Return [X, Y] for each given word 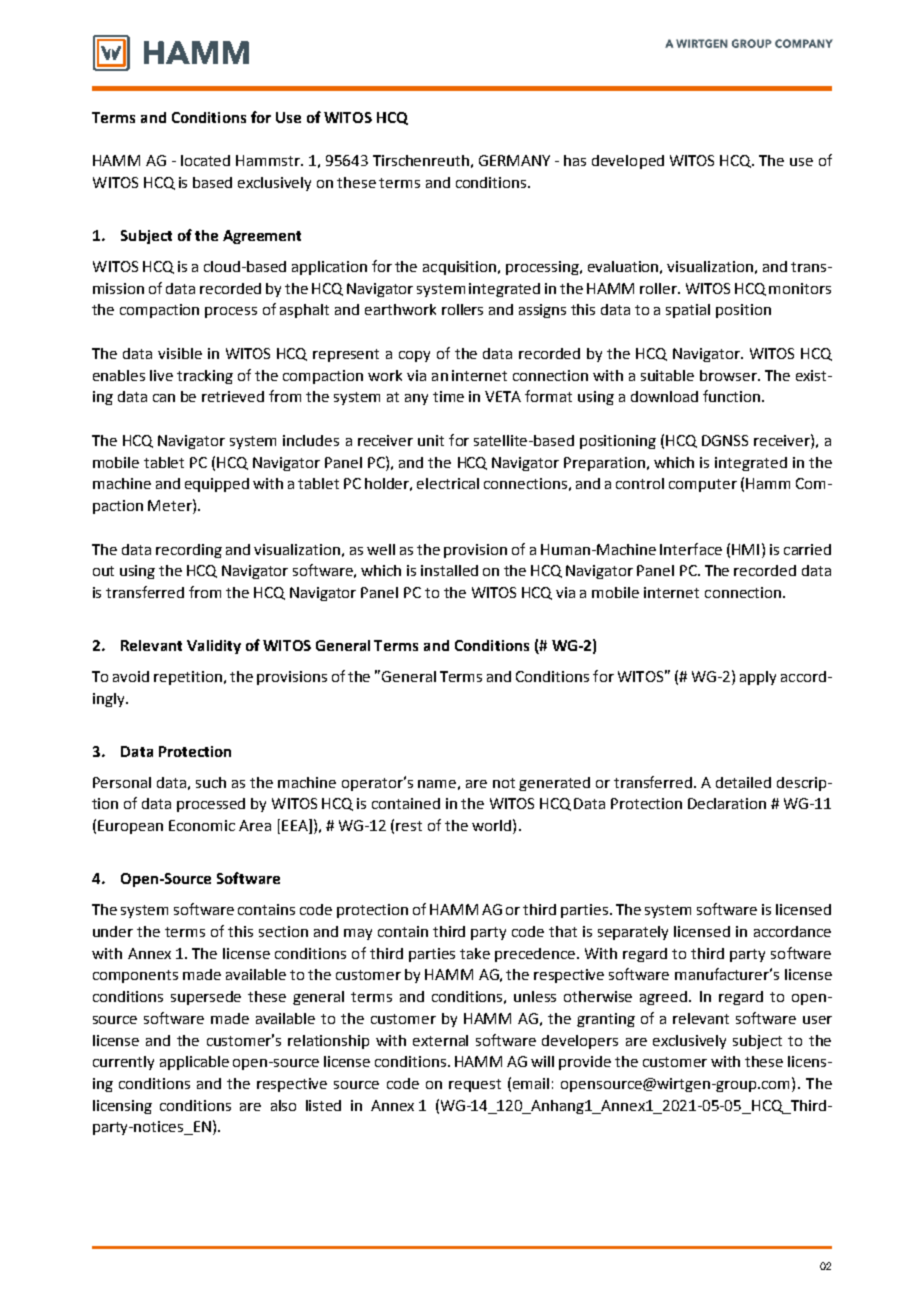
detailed [743, 782]
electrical [448, 483]
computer [703, 485]
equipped [217, 485]
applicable [194, 1063]
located [205, 160]
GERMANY [514, 160]
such [211, 782]
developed [628, 162]
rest [409, 826]
